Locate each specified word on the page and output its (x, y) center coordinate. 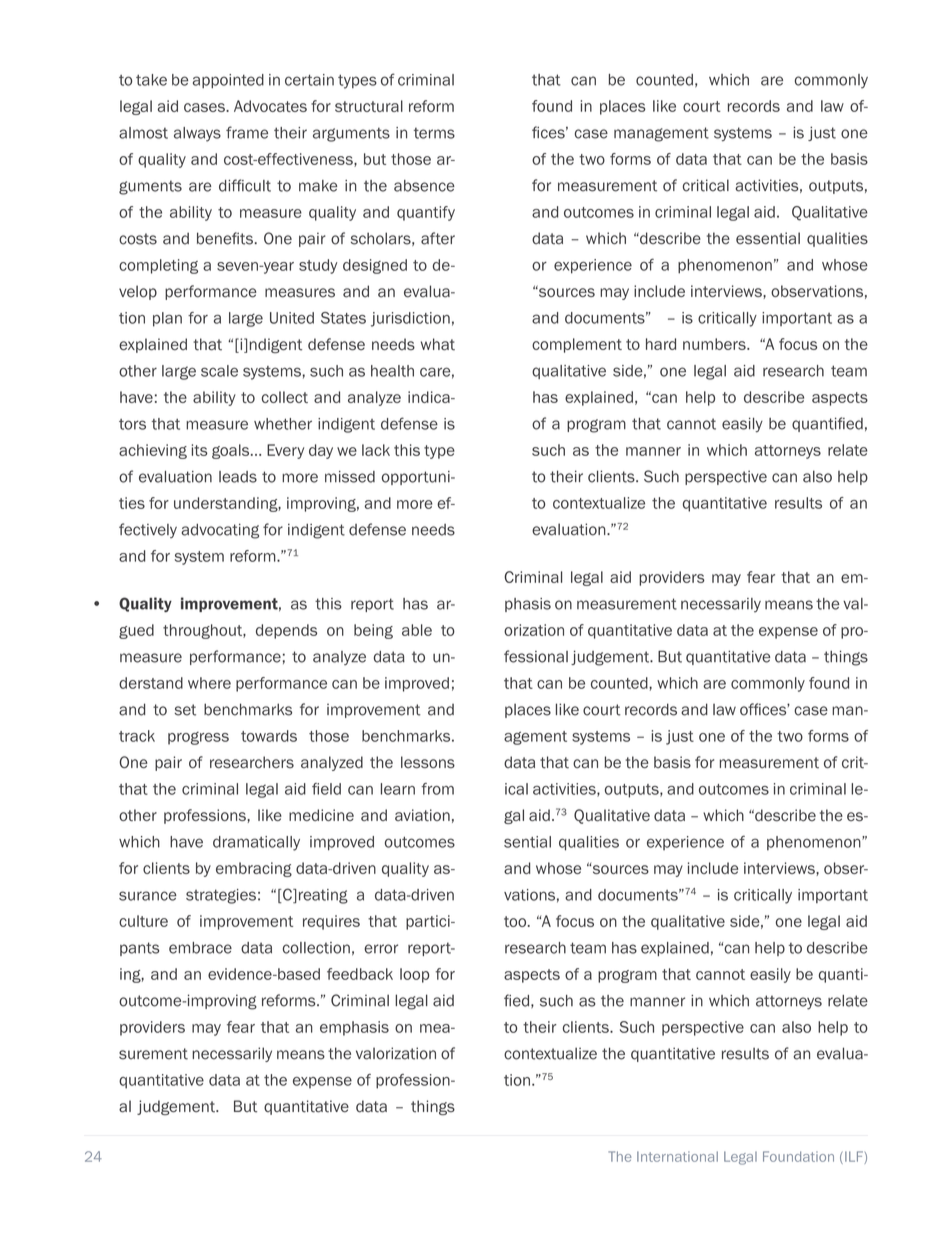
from (437, 789)
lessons (428, 762)
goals (232, 451)
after (438, 238)
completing (158, 266)
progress (198, 738)
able (417, 630)
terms (434, 133)
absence (424, 186)
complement (577, 345)
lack (376, 450)
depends (286, 631)
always (197, 134)
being (373, 631)
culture (143, 921)
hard (661, 344)
